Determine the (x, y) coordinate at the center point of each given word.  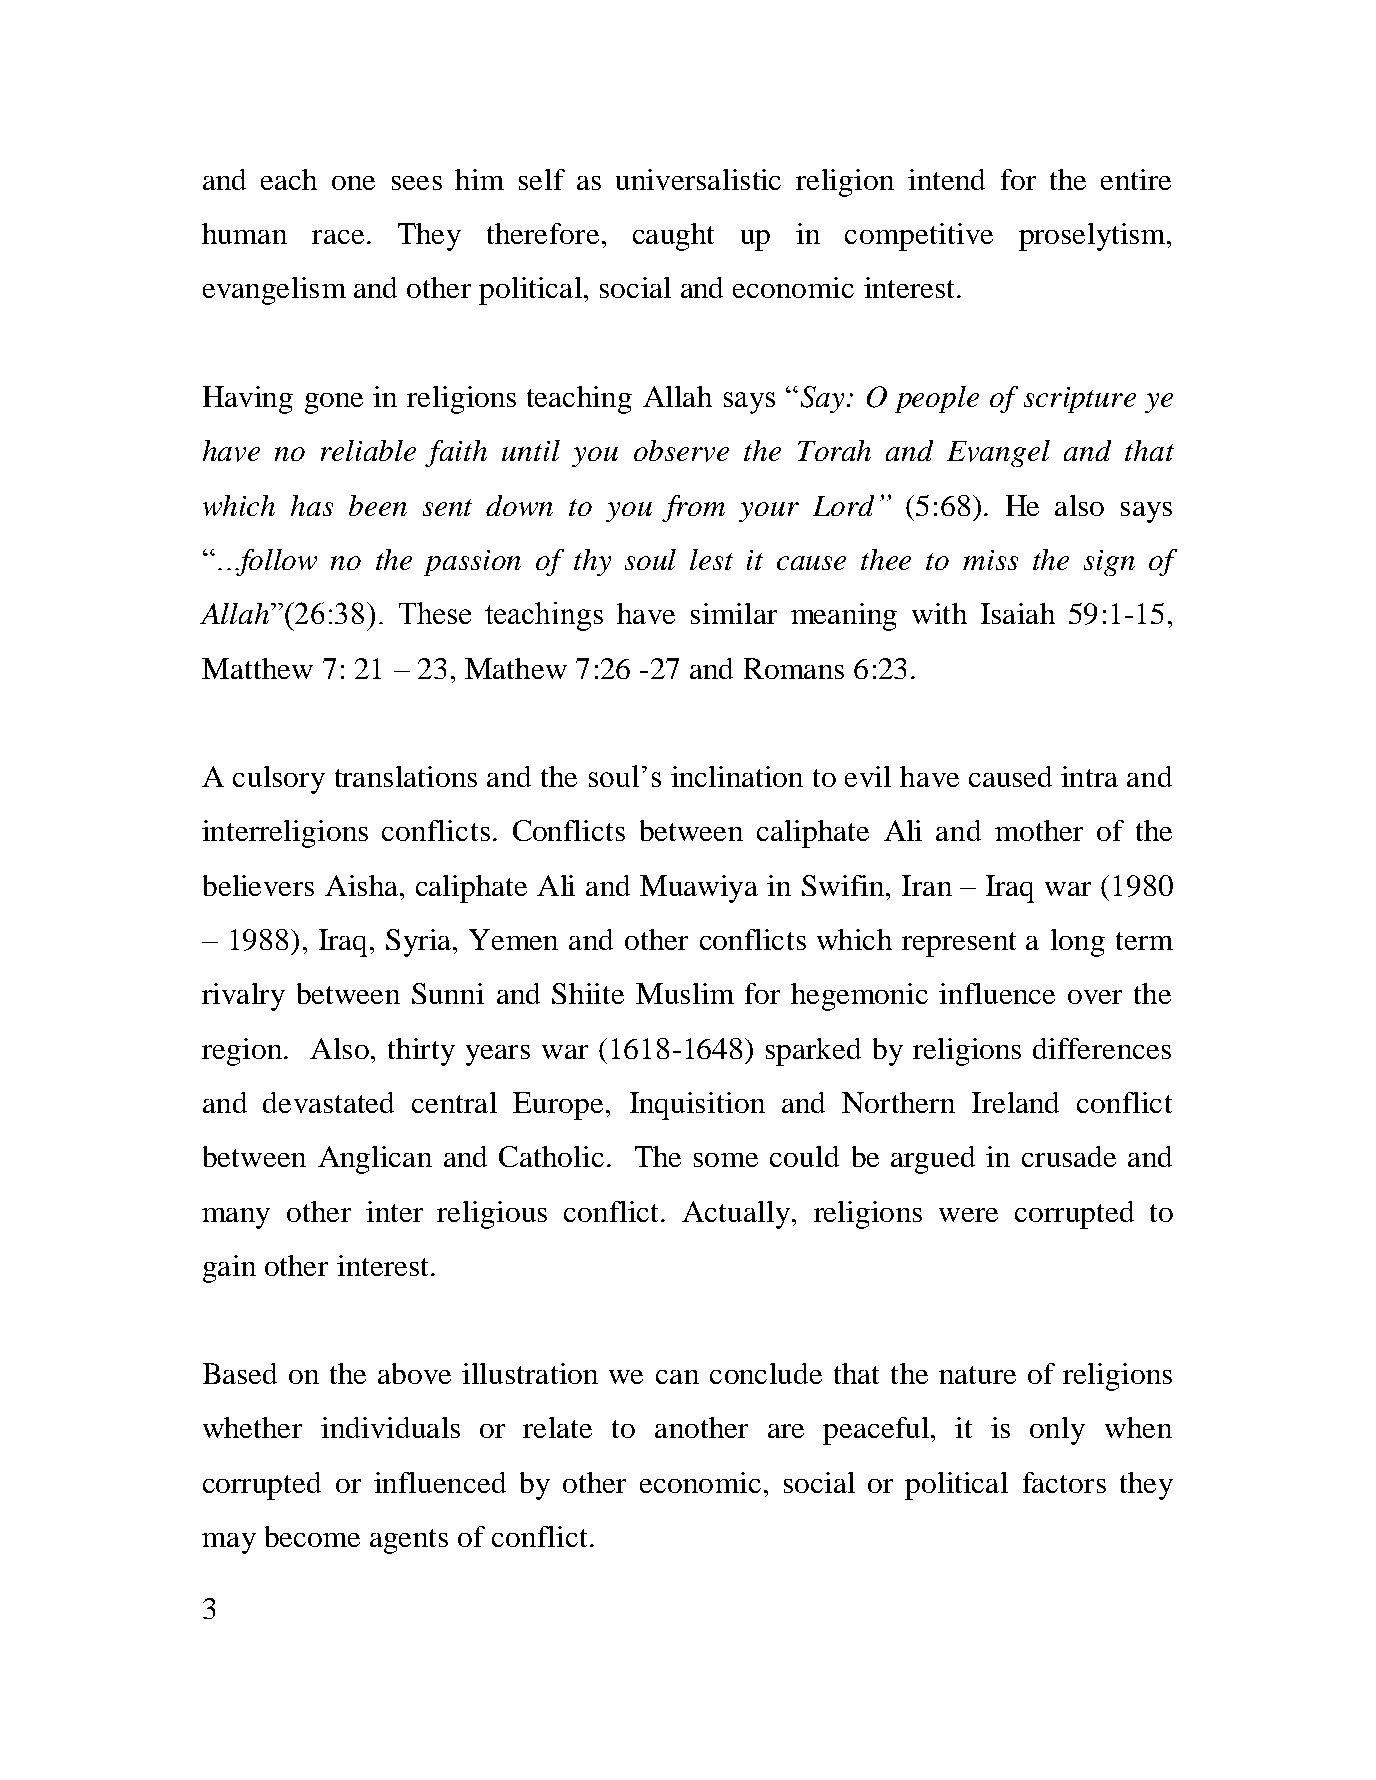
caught (673, 237)
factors (1064, 1482)
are (786, 1431)
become (312, 1536)
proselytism (1093, 237)
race (338, 237)
